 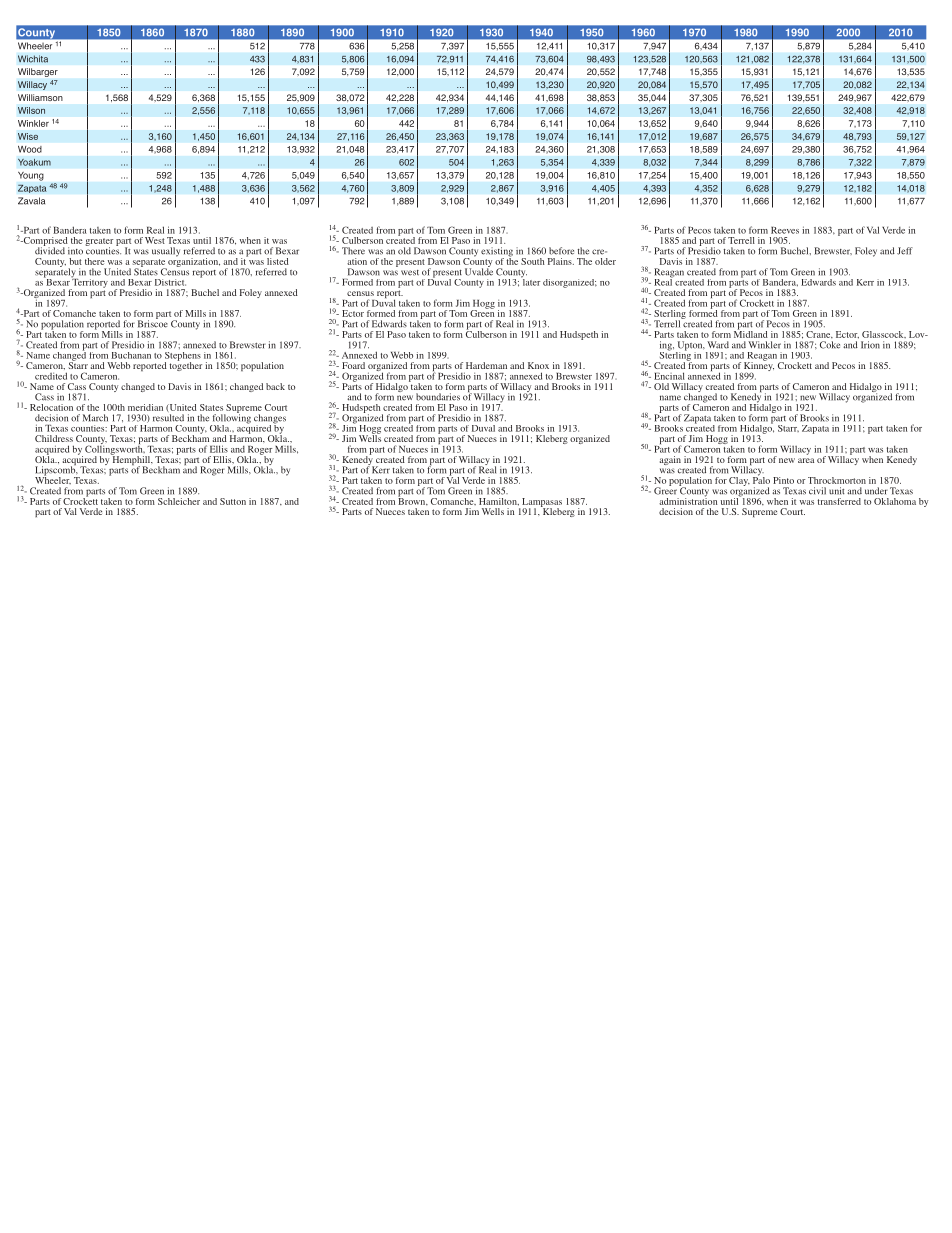 What do you see at coordinates (33, 59) in the document?
I see `Wichita` at bounding box center [33, 59].
